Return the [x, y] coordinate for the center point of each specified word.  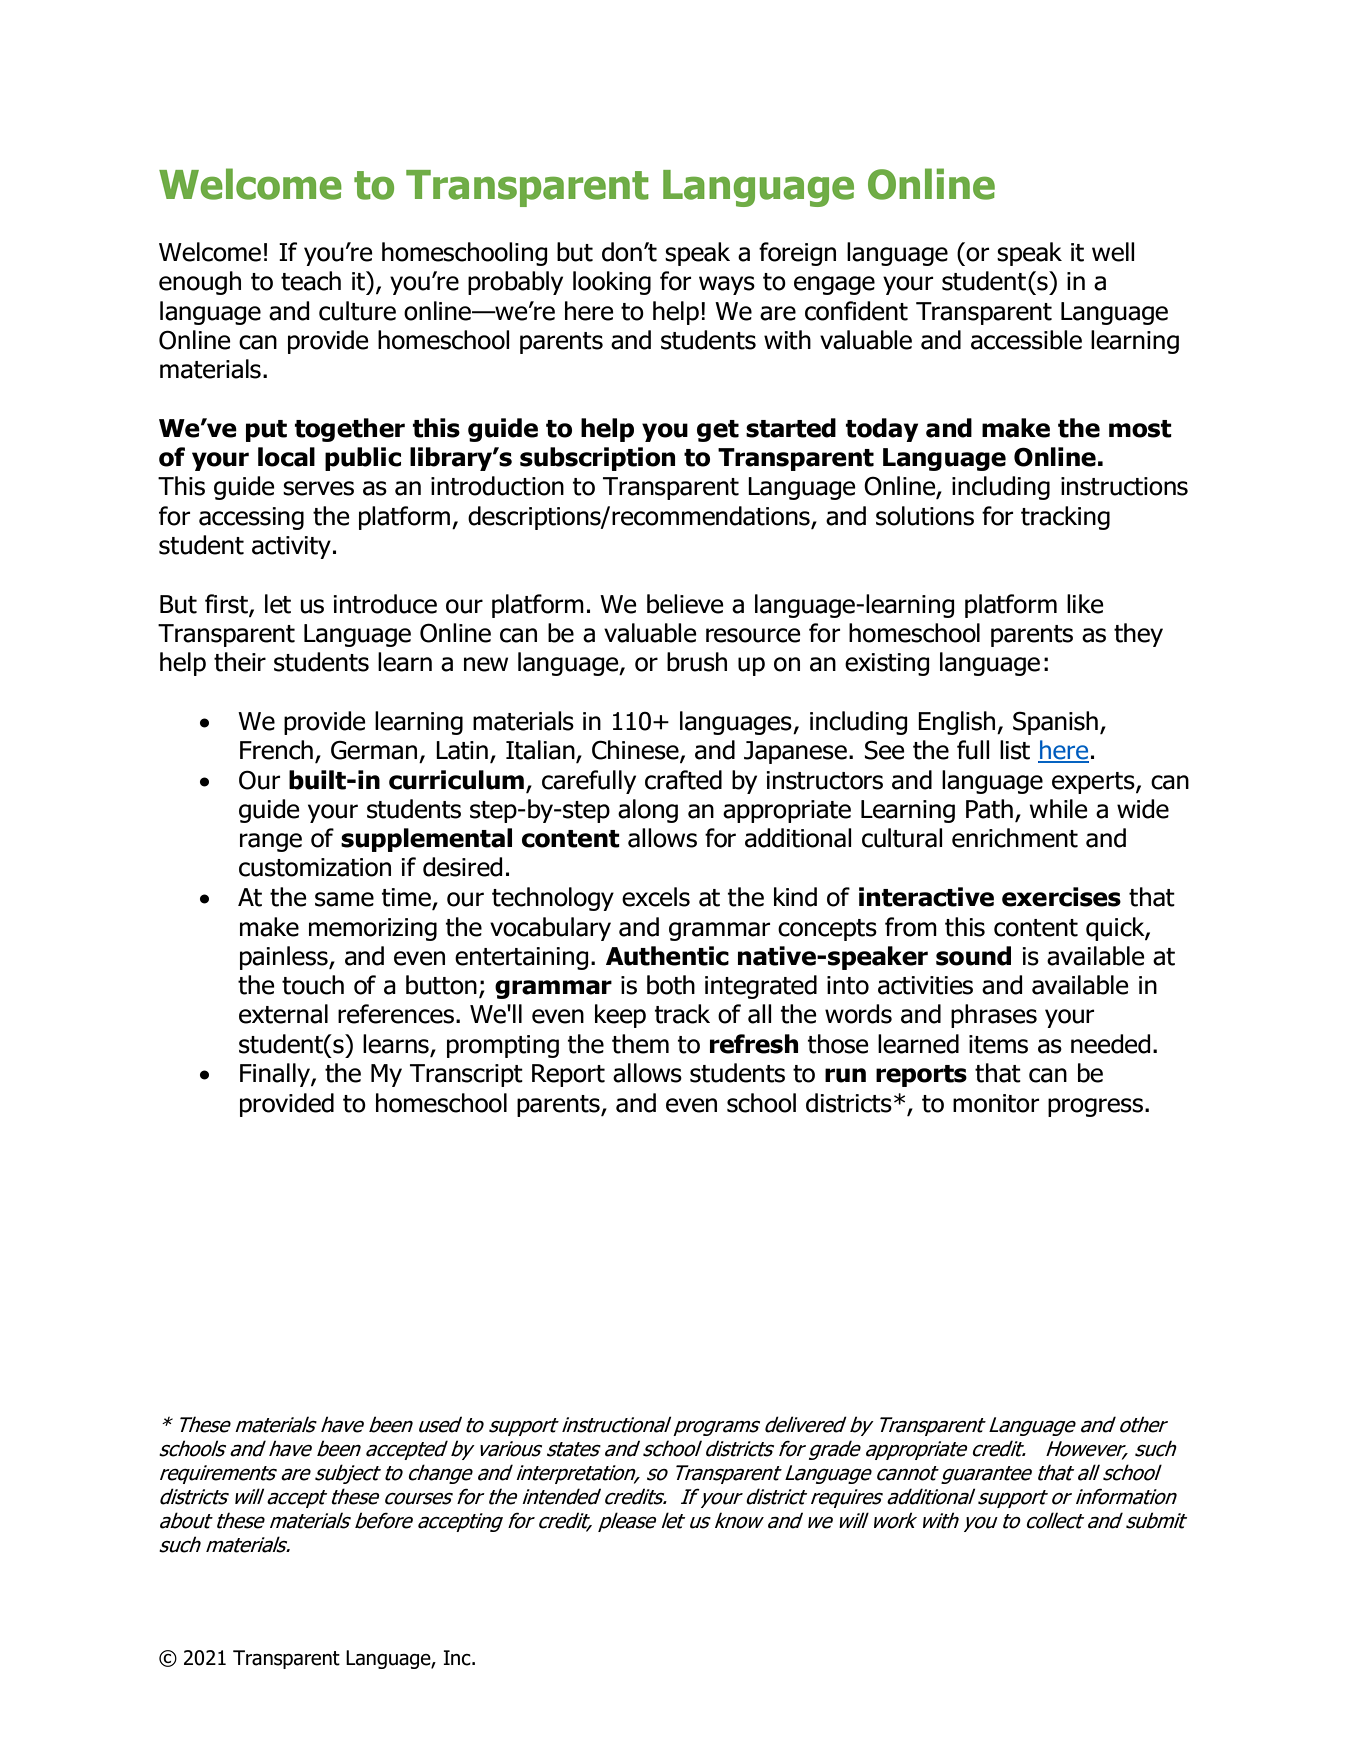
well [1113, 252]
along [648, 811]
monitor [996, 1103]
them [640, 1044]
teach [311, 281]
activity [291, 547]
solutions [925, 516]
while [1058, 809]
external [283, 1014]
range [271, 842]
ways [727, 285]
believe [685, 604]
